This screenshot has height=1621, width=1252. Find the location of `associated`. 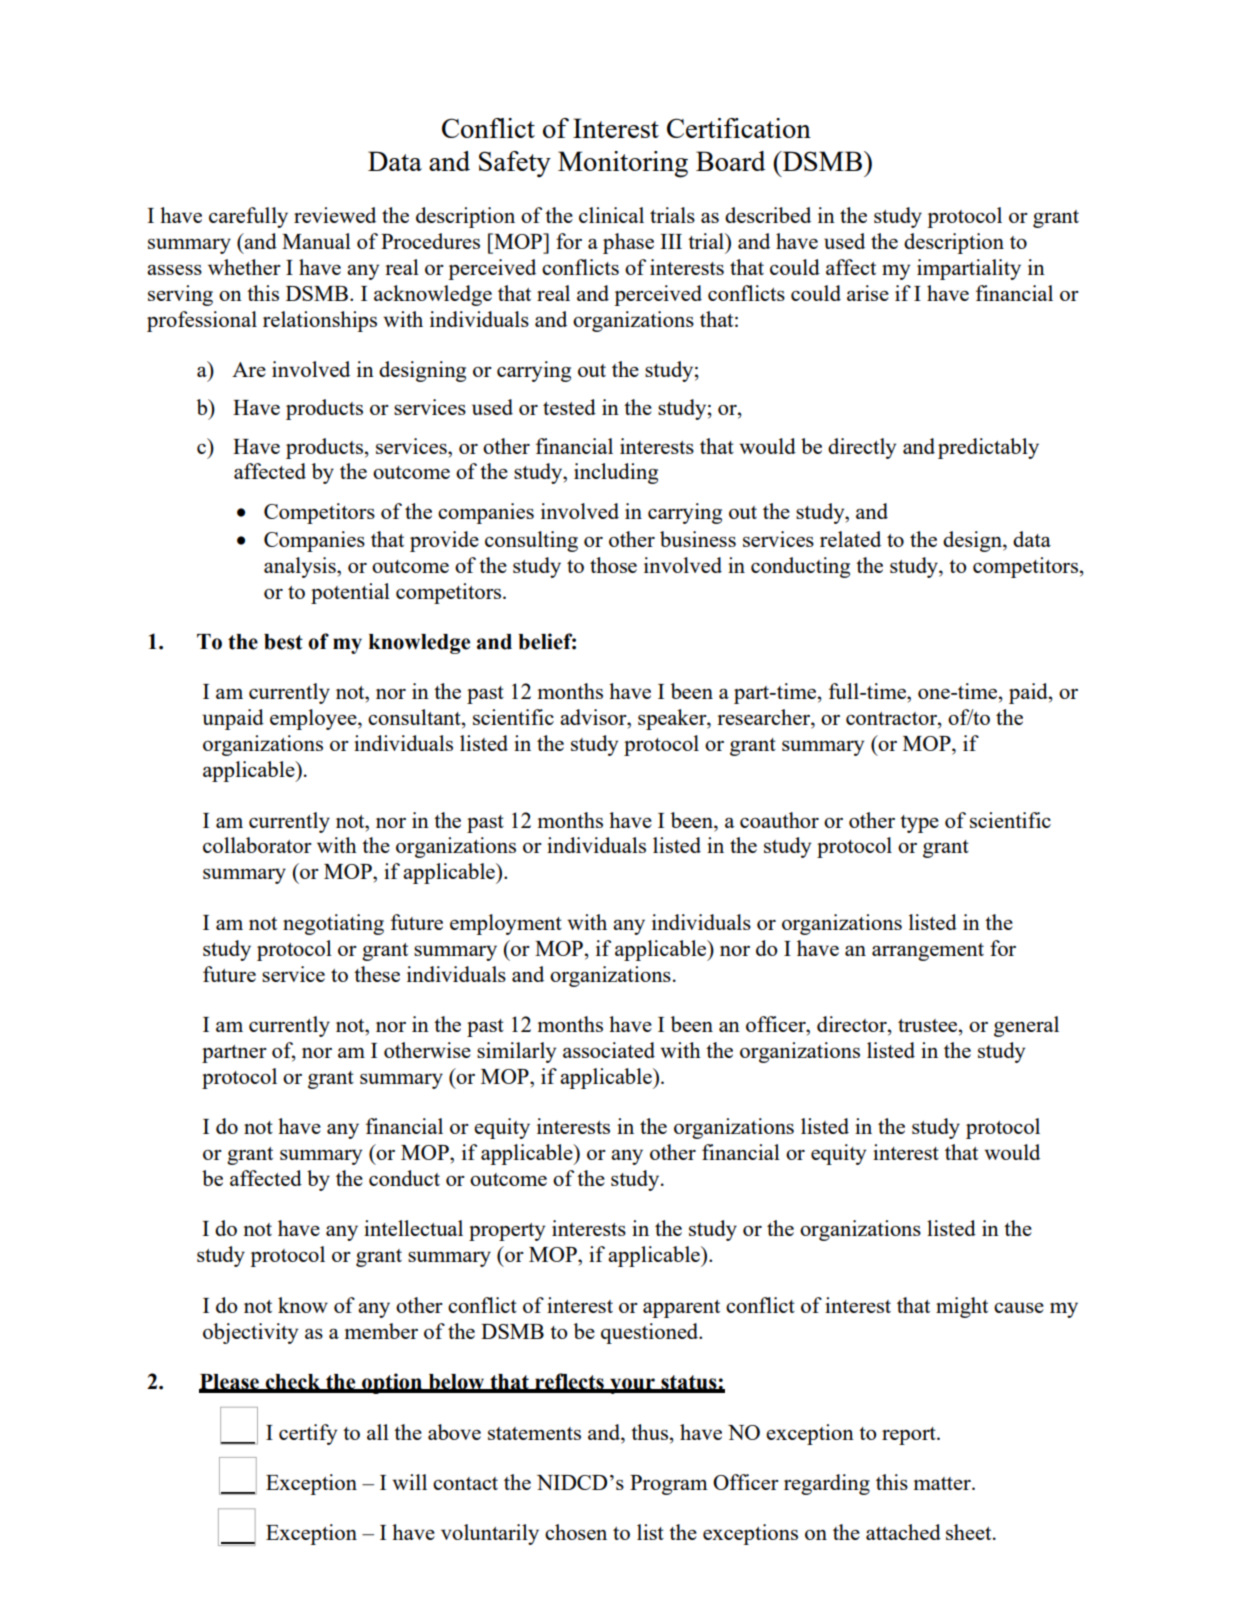

associated is located at coordinates (609, 1050).
